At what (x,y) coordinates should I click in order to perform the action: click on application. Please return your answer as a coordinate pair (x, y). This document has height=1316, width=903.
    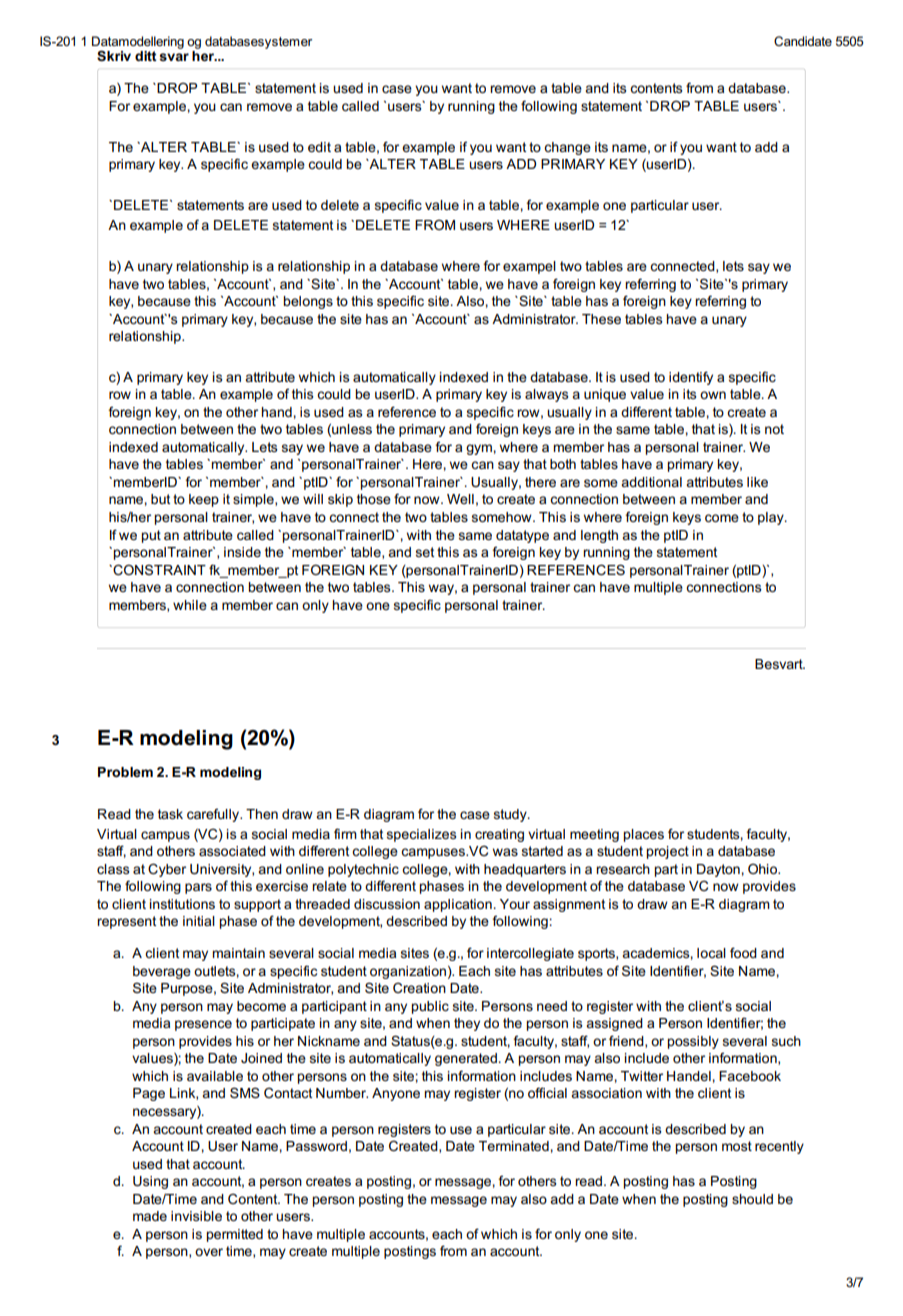
    Looking at the image, I should click on (458, 905).
